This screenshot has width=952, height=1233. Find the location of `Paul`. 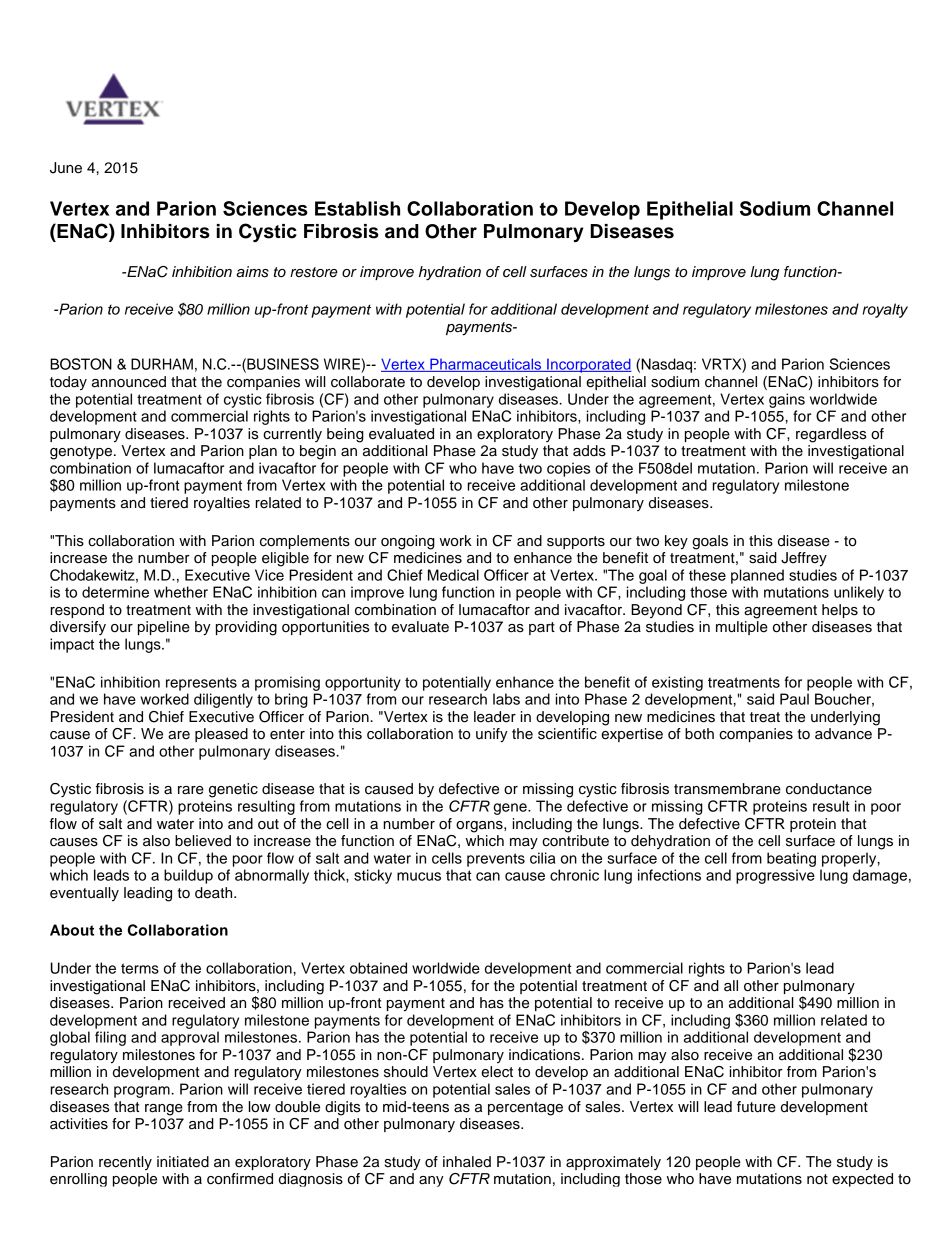

Paul is located at coordinates (794, 699).
